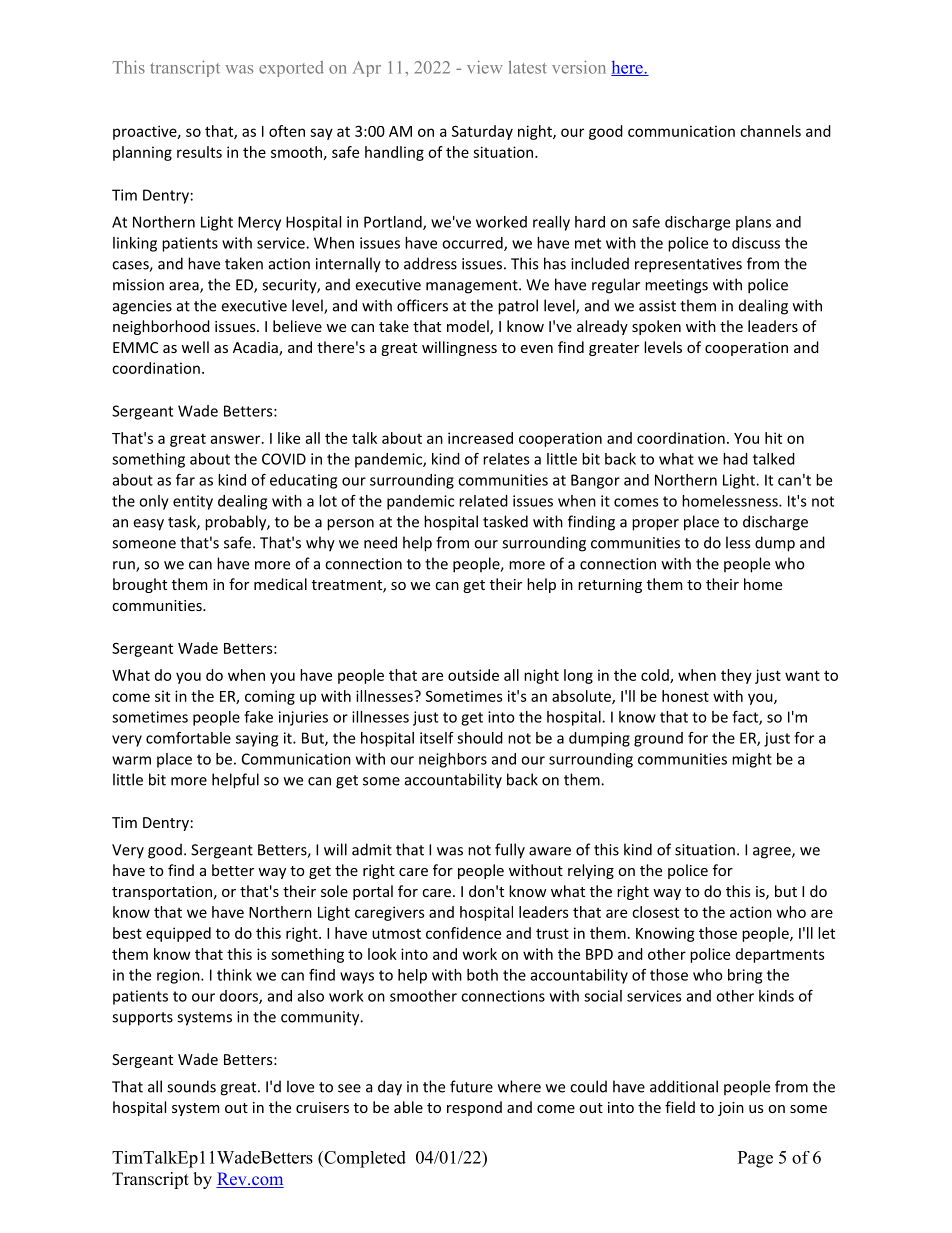 Image resolution: width=952 pixels, height=1233 pixels. What do you see at coordinates (140, 585) in the screenshot?
I see `brought` at bounding box center [140, 585].
